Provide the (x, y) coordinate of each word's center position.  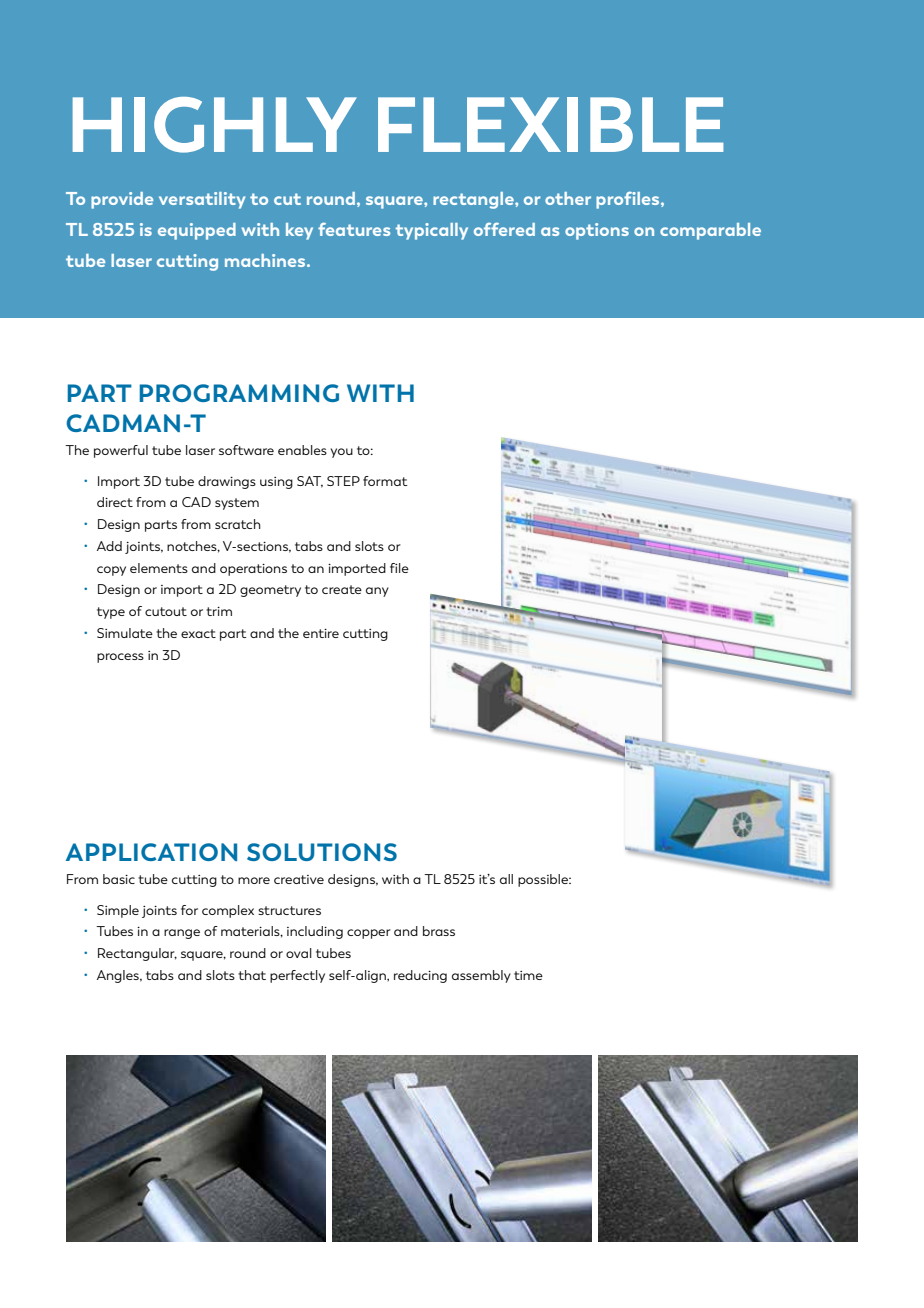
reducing (420, 976)
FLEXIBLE (551, 124)
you (342, 453)
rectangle (474, 200)
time (528, 975)
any (377, 592)
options (597, 231)
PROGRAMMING (239, 393)
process (120, 658)
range (182, 934)
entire (321, 633)
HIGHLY (215, 125)
